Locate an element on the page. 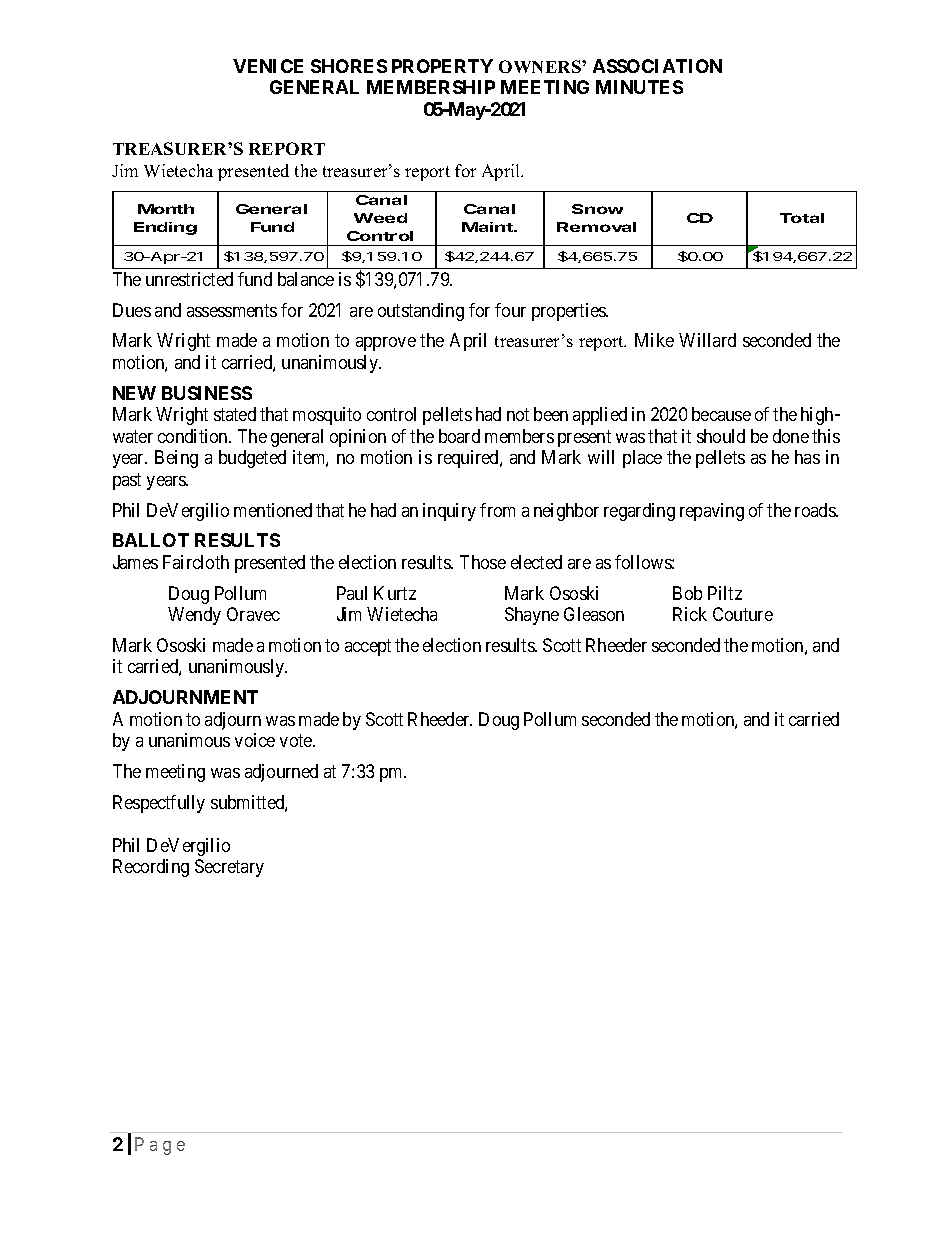  VENICE is located at coordinates (268, 66).
